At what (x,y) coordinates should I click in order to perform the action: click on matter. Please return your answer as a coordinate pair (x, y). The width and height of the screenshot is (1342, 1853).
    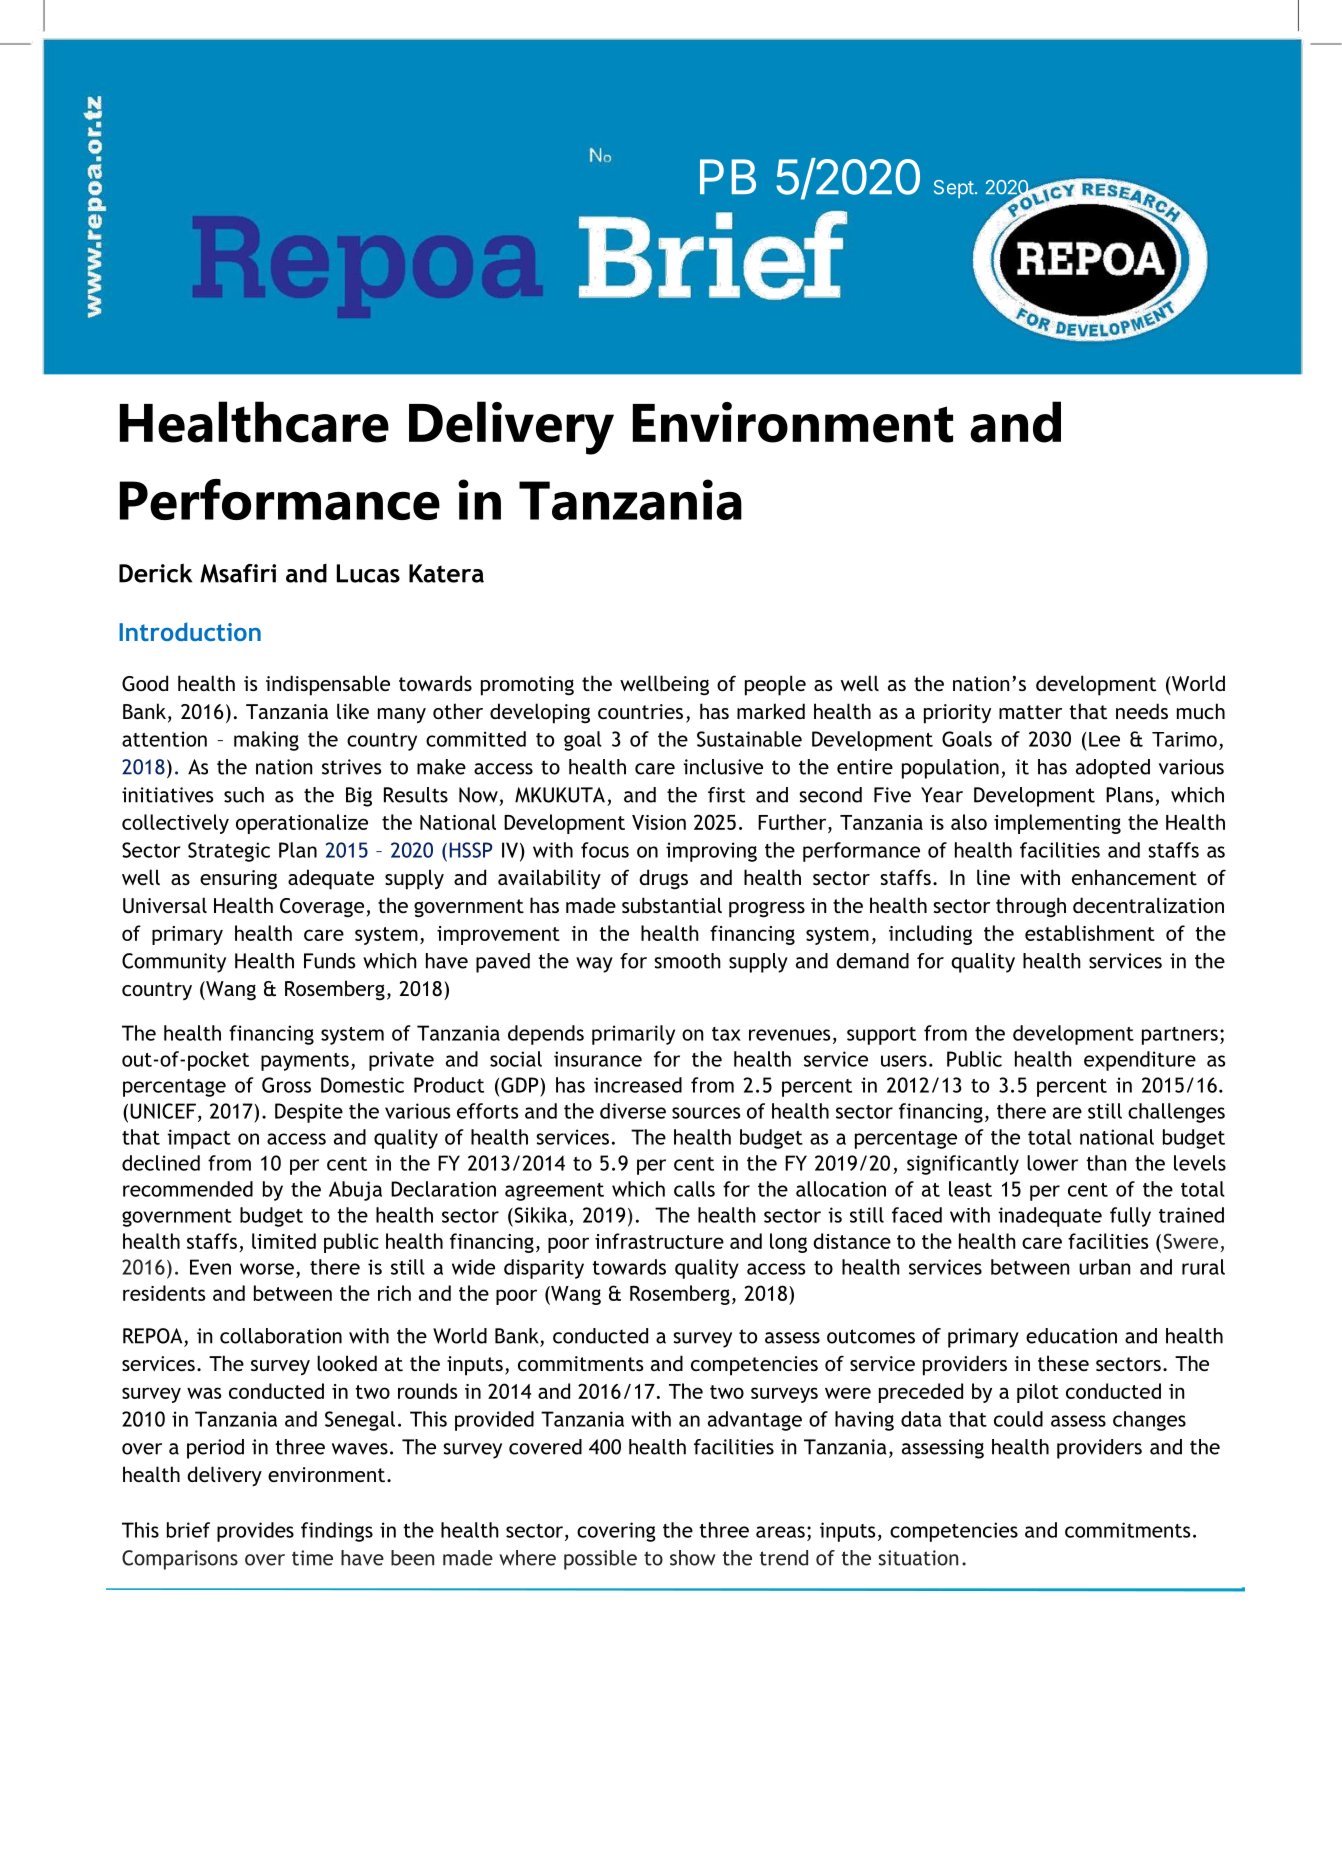
    Looking at the image, I should click on (1030, 712).
